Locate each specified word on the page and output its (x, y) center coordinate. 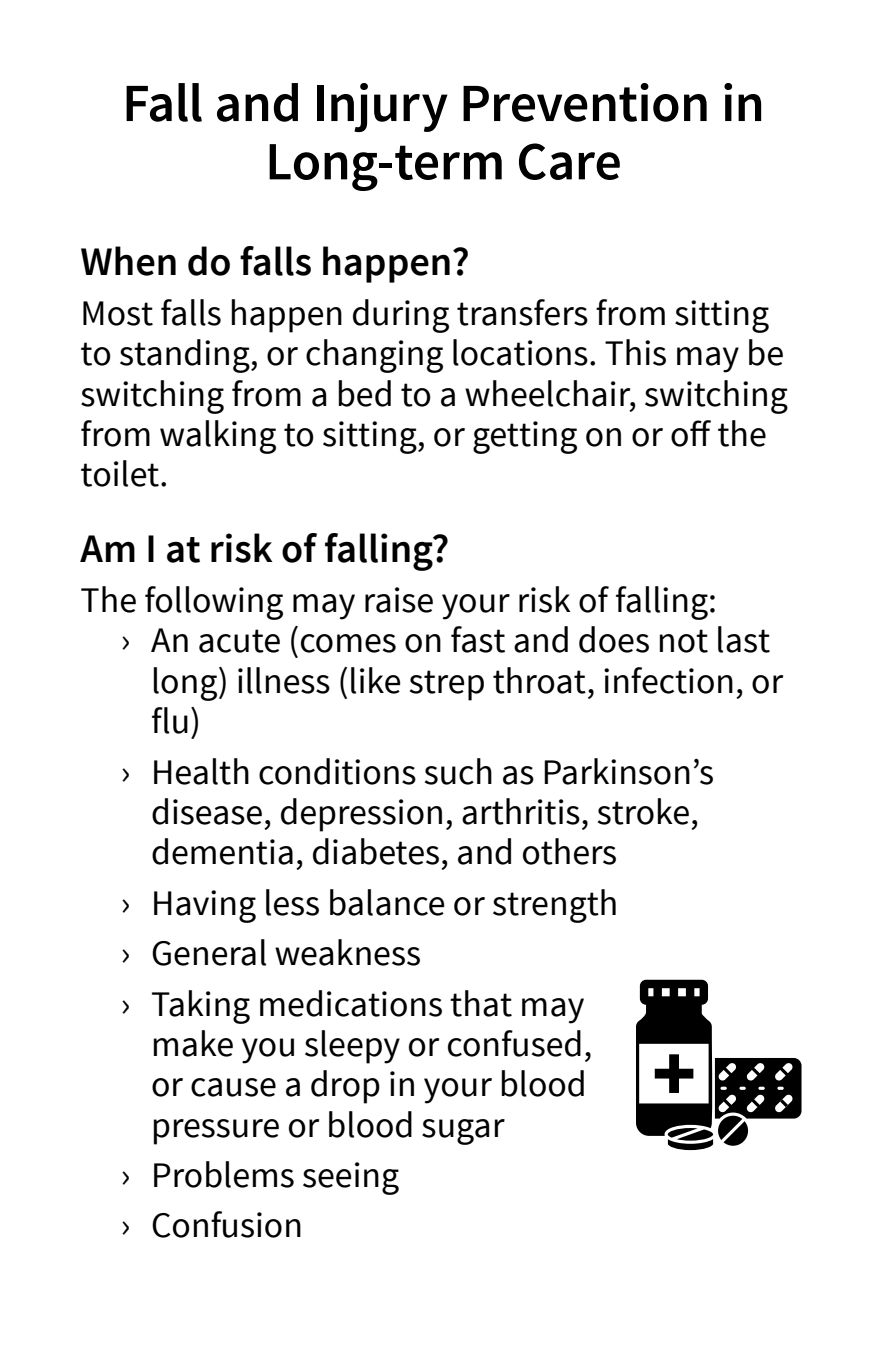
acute (239, 641)
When (128, 261)
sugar (463, 1132)
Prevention (585, 102)
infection (668, 680)
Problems (224, 1174)
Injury (382, 107)
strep (447, 685)
